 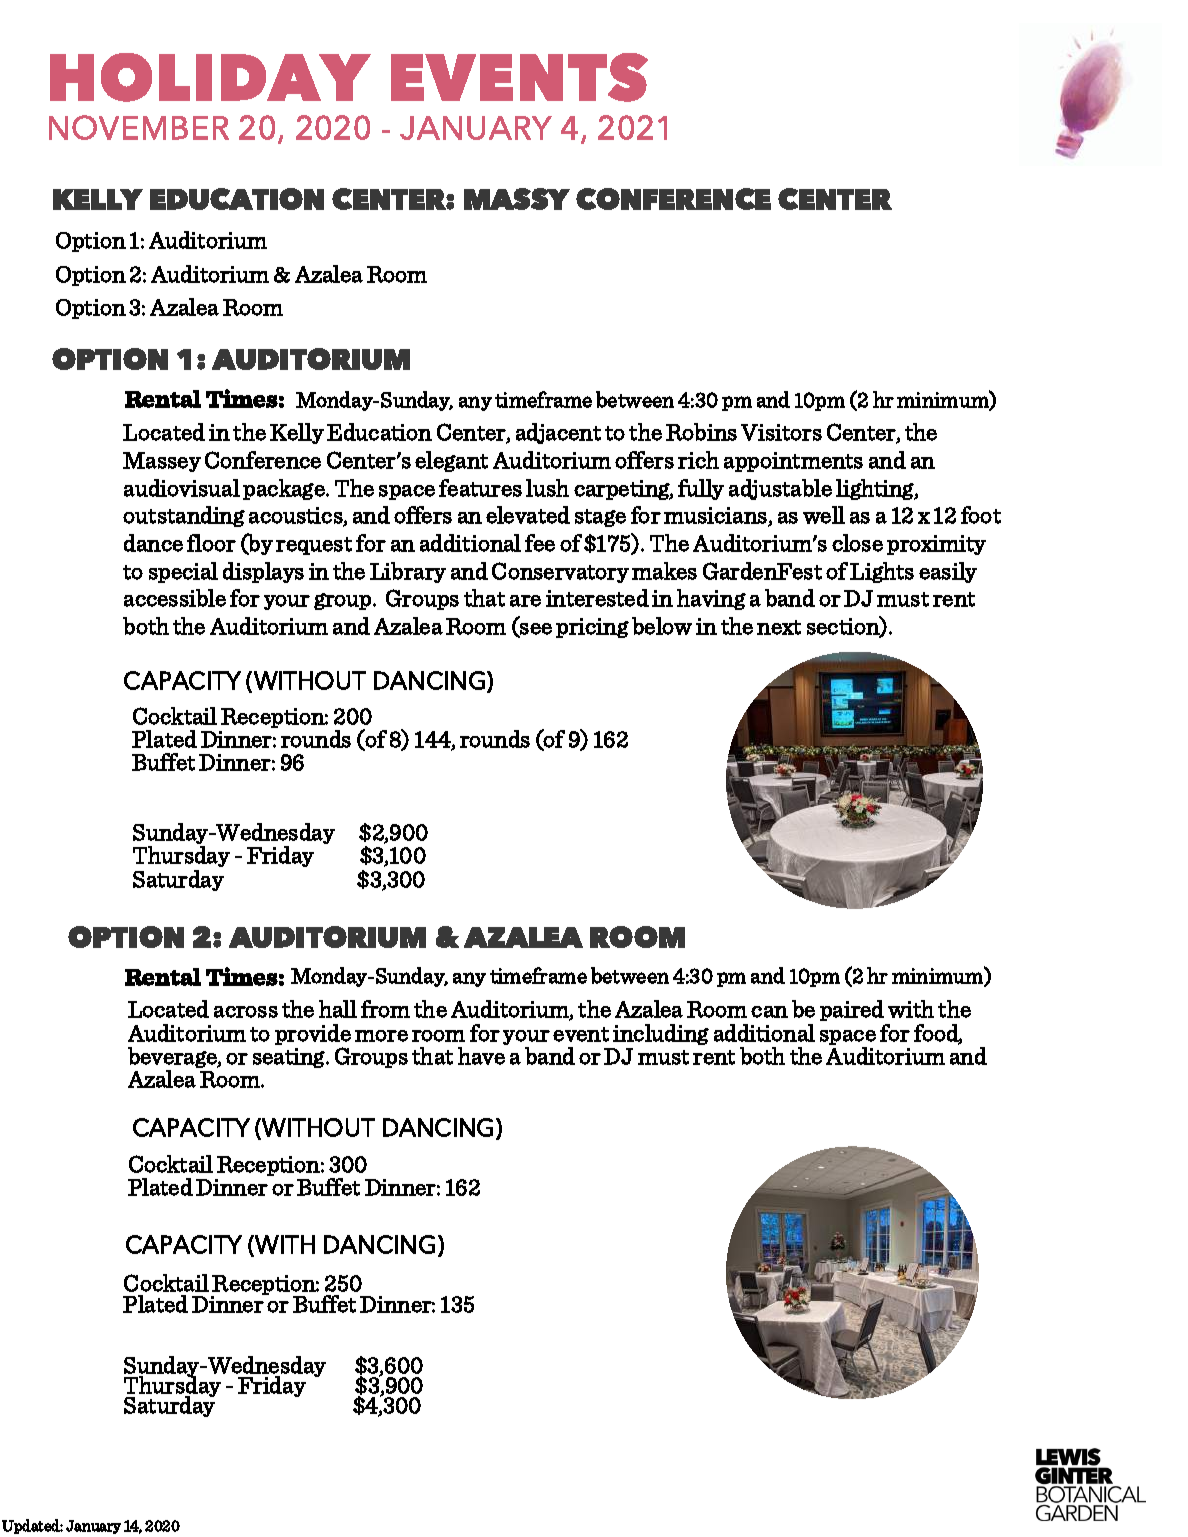 I want to click on displays, so click(x=263, y=572).
